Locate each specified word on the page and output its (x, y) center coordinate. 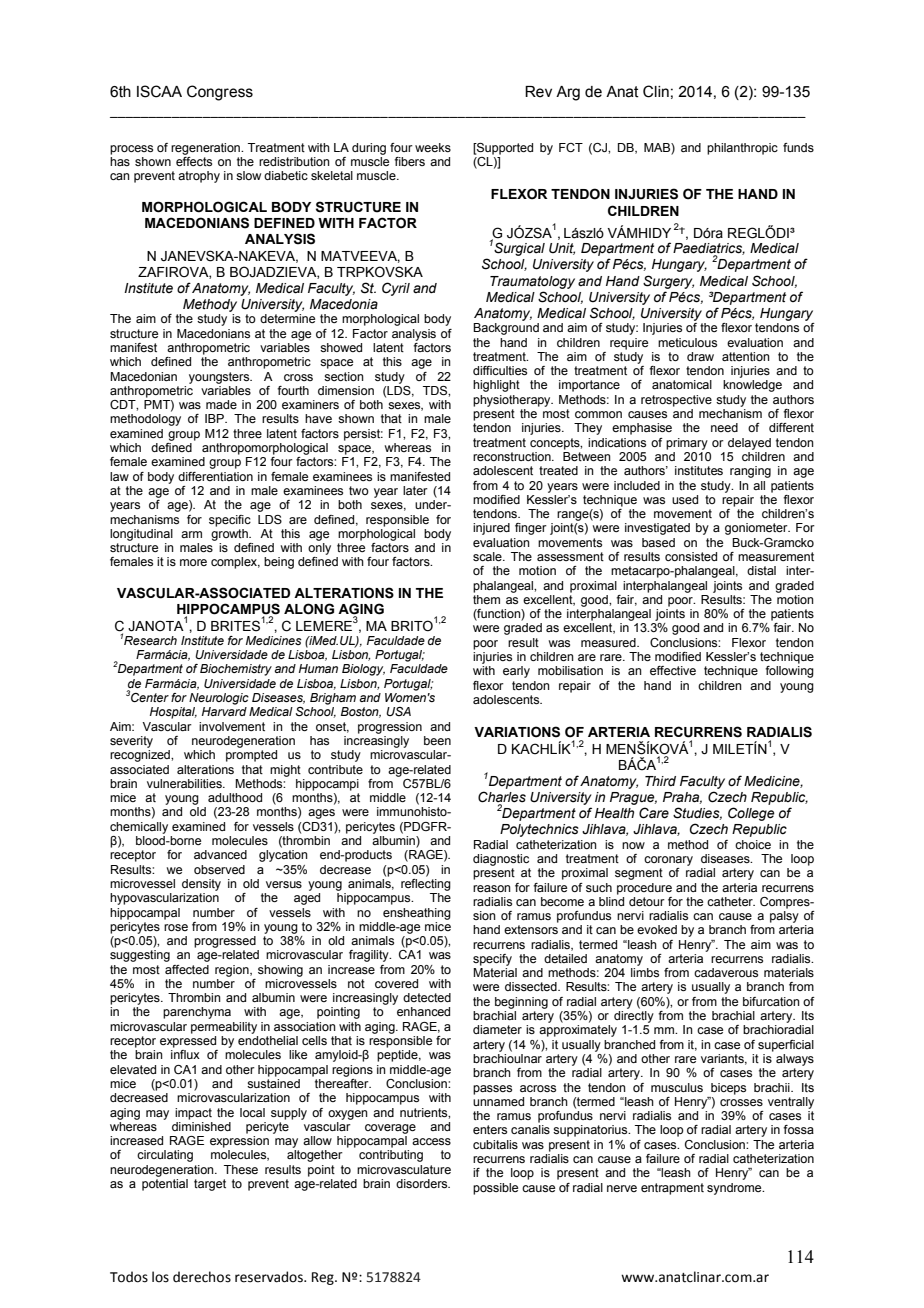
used (685, 499)
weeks (433, 147)
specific (230, 521)
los (160, 1277)
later (415, 490)
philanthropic (742, 149)
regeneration (207, 149)
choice (753, 844)
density (201, 885)
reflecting (426, 883)
